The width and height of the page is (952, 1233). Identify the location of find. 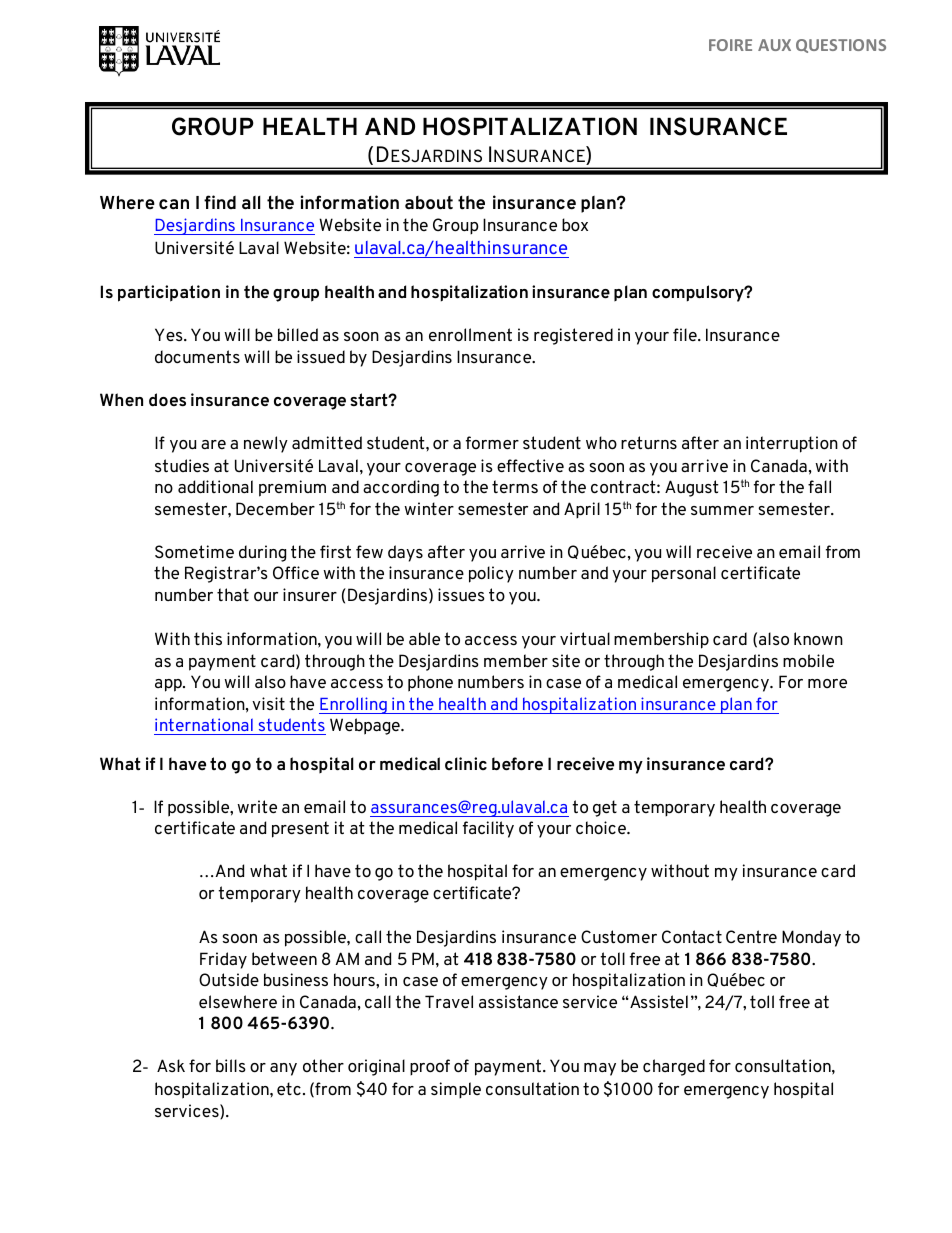
(220, 202).
